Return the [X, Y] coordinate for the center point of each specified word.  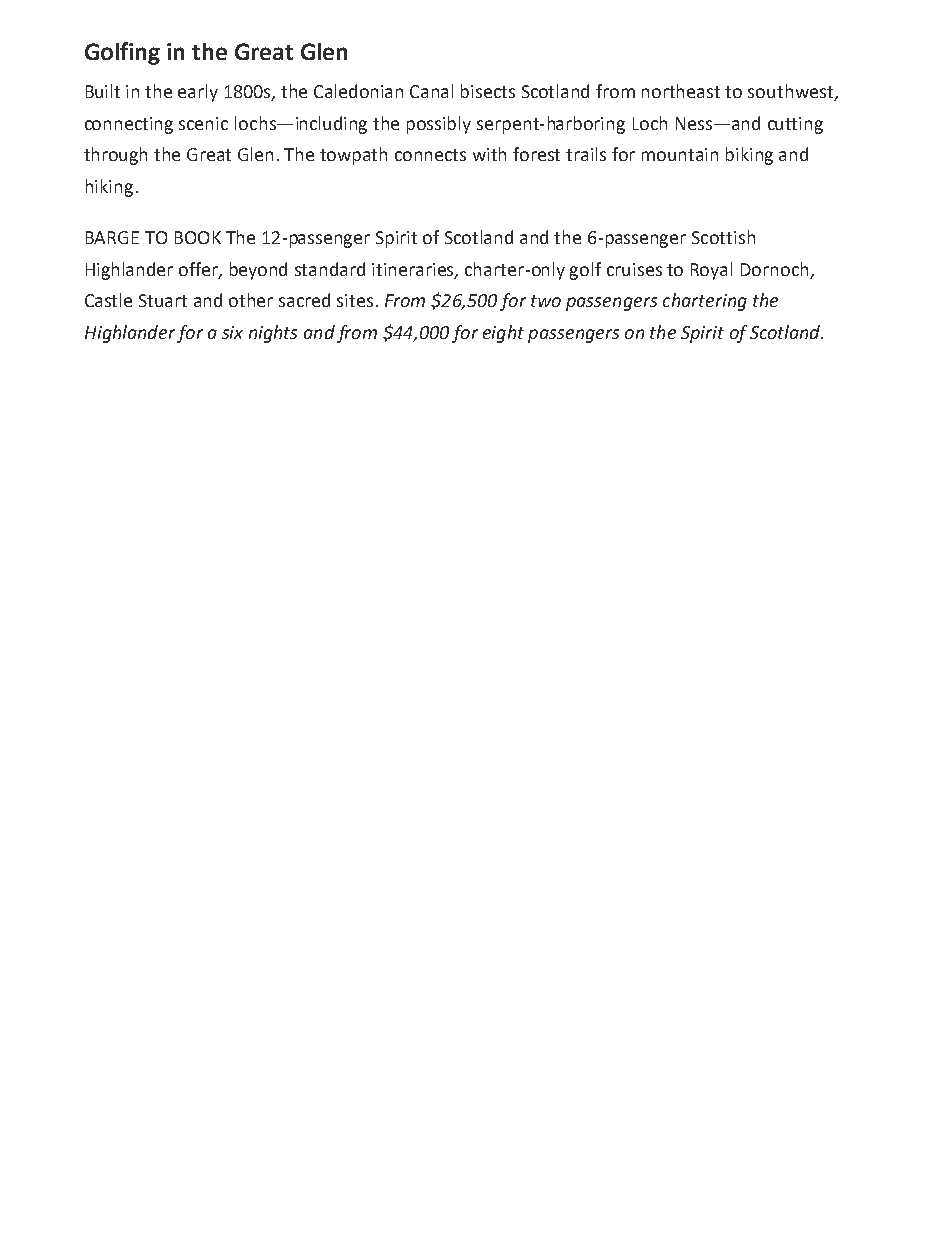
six [232, 332]
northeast [681, 91]
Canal [431, 91]
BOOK [198, 237]
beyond [258, 271]
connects [430, 155]
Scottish [723, 237]
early [198, 93]
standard [330, 269]
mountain [680, 154]
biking [749, 156]
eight [503, 334]
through [115, 156]
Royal [711, 271]
